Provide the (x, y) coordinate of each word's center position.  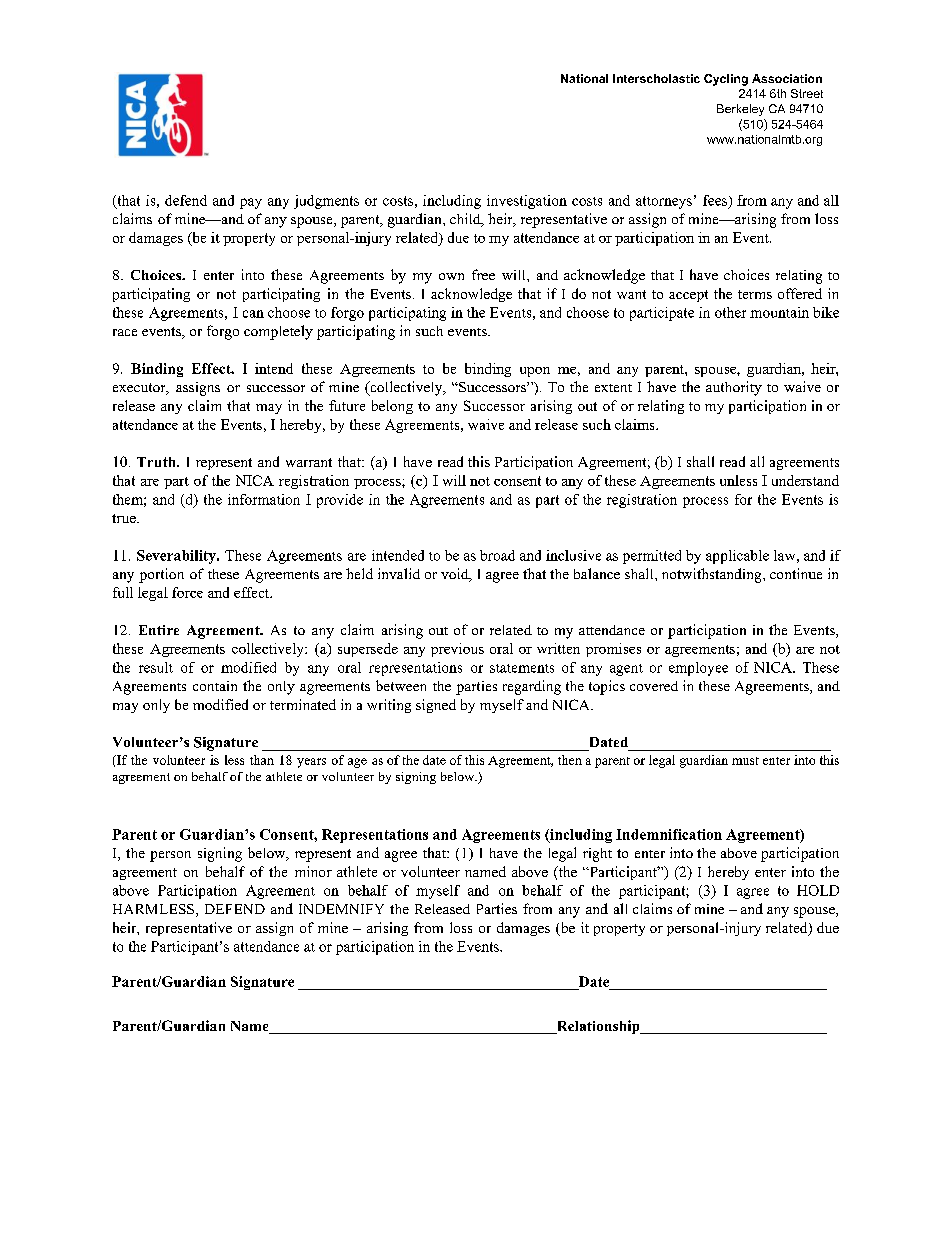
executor (140, 389)
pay (251, 203)
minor (313, 871)
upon (535, 372)
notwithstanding (713, 575)
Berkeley (740, 110)
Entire (159, 630)
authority (734, 388)
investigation (527, 202)
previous (457, 650)
